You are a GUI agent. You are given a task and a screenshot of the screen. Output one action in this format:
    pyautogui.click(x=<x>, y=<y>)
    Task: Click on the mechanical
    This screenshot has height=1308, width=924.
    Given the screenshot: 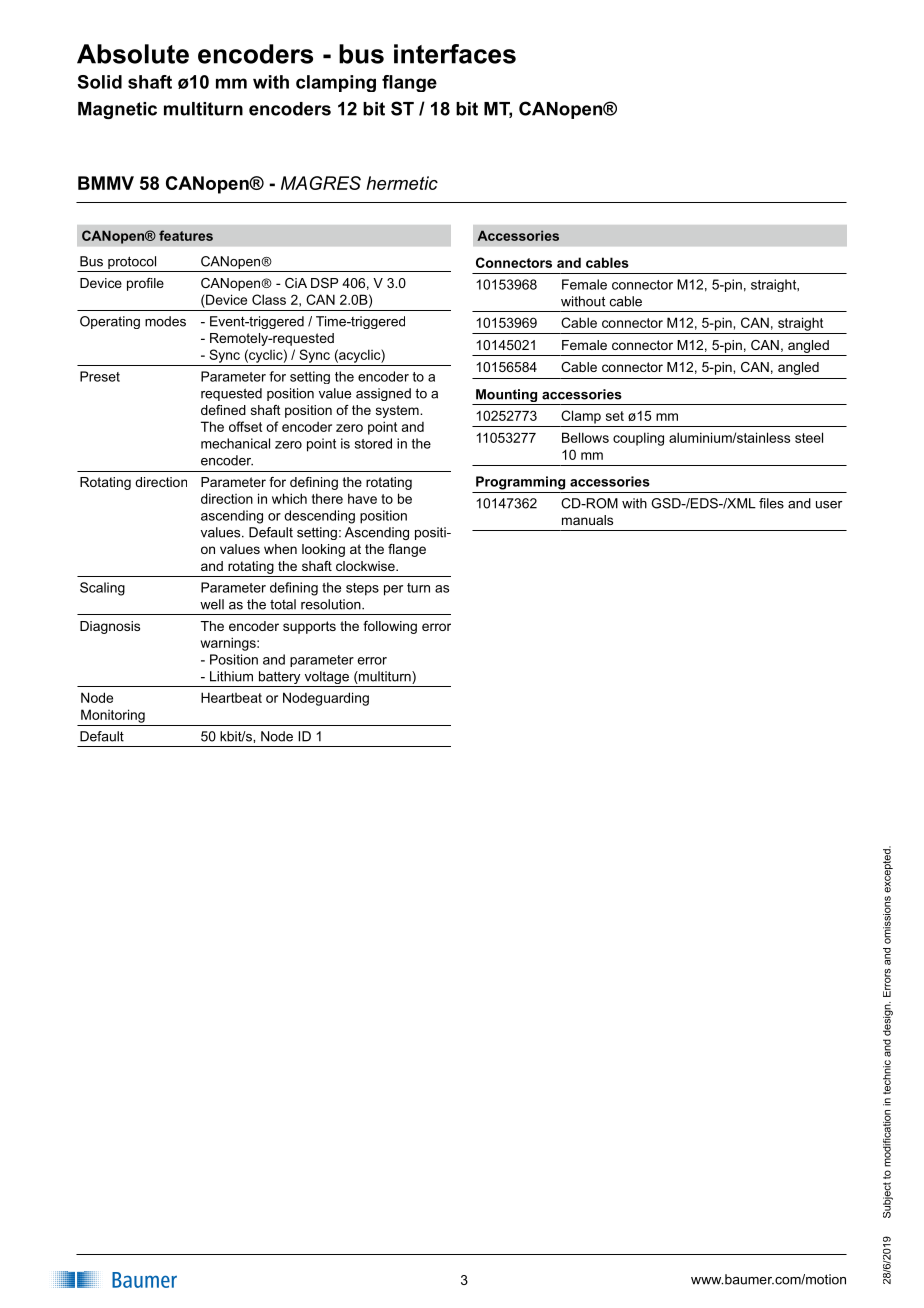 What is the action you would take?
    pyautogui.click(x=235, y=443)
